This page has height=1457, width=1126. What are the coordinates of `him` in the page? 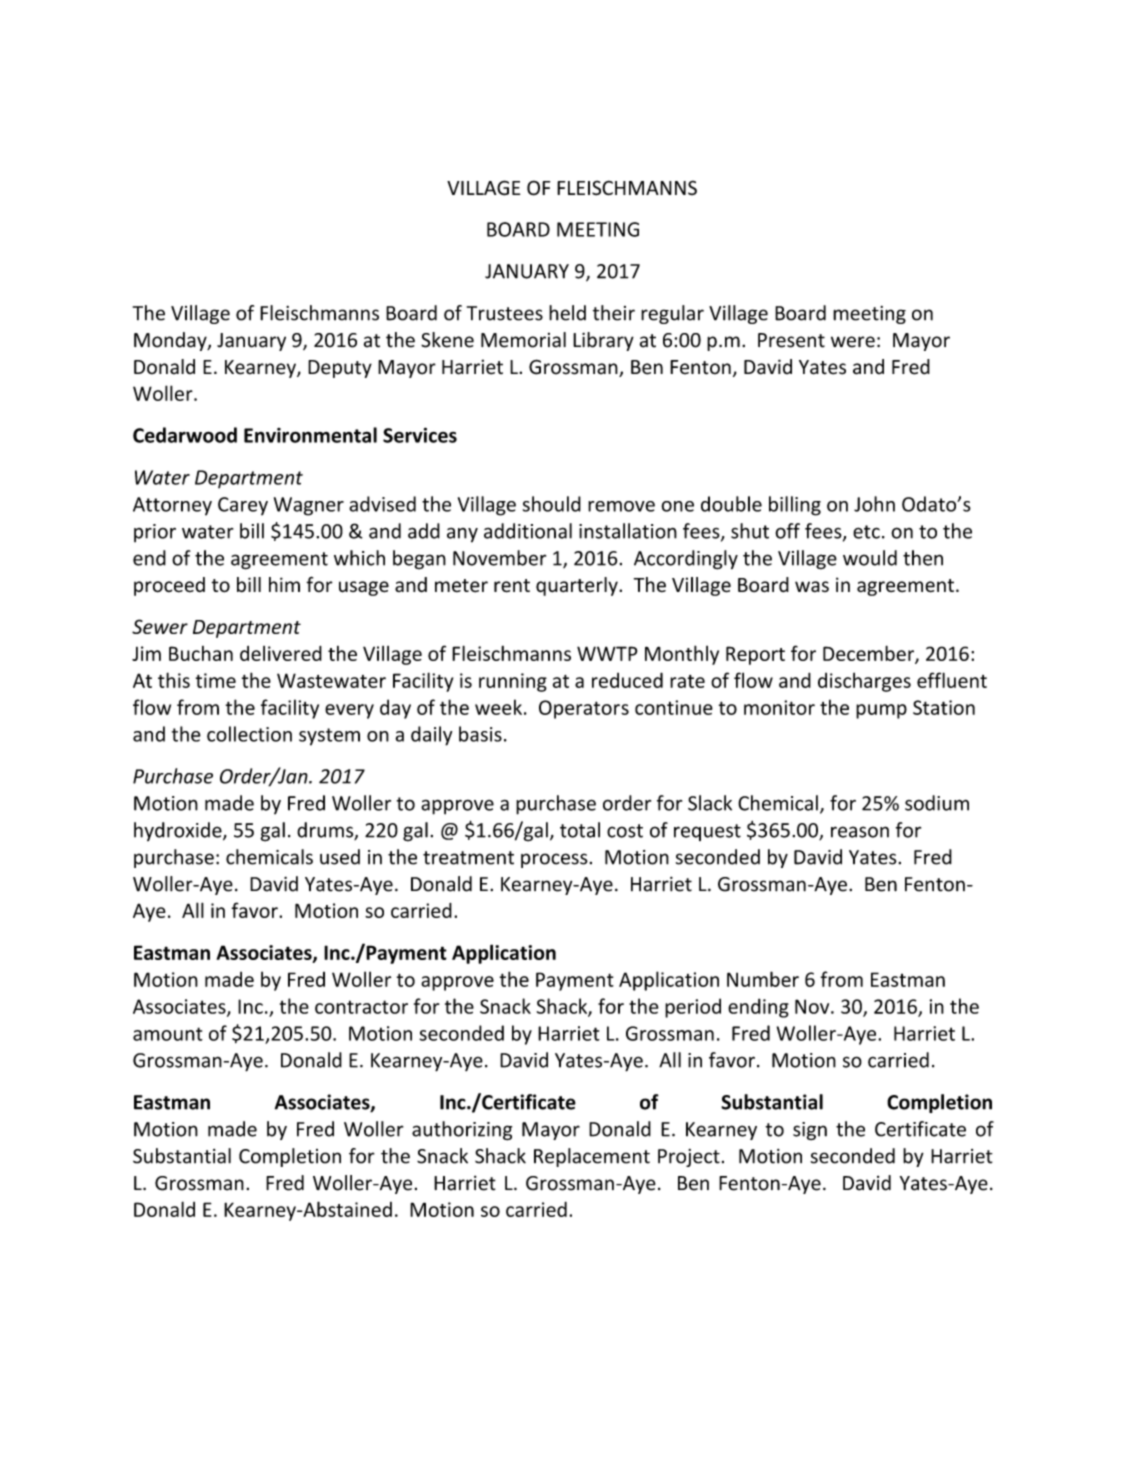 It's located at (284, 584).
